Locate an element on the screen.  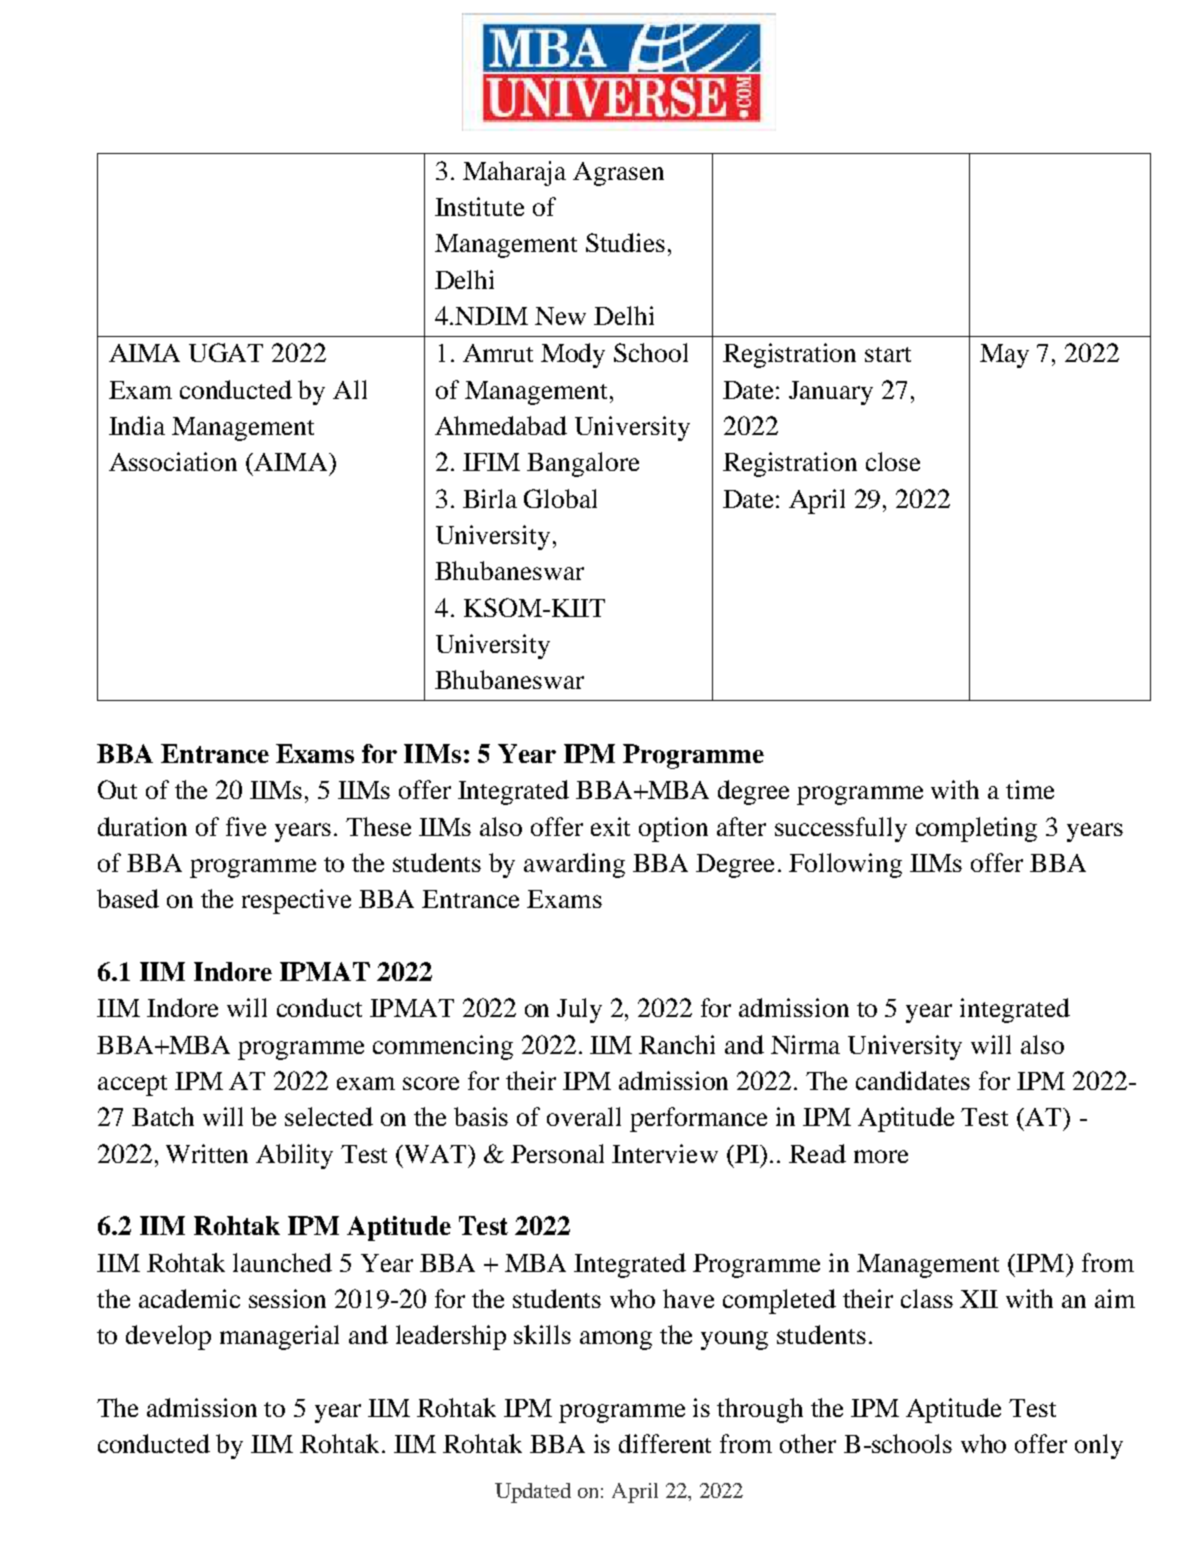
five is located at coordinates (246, 826).
